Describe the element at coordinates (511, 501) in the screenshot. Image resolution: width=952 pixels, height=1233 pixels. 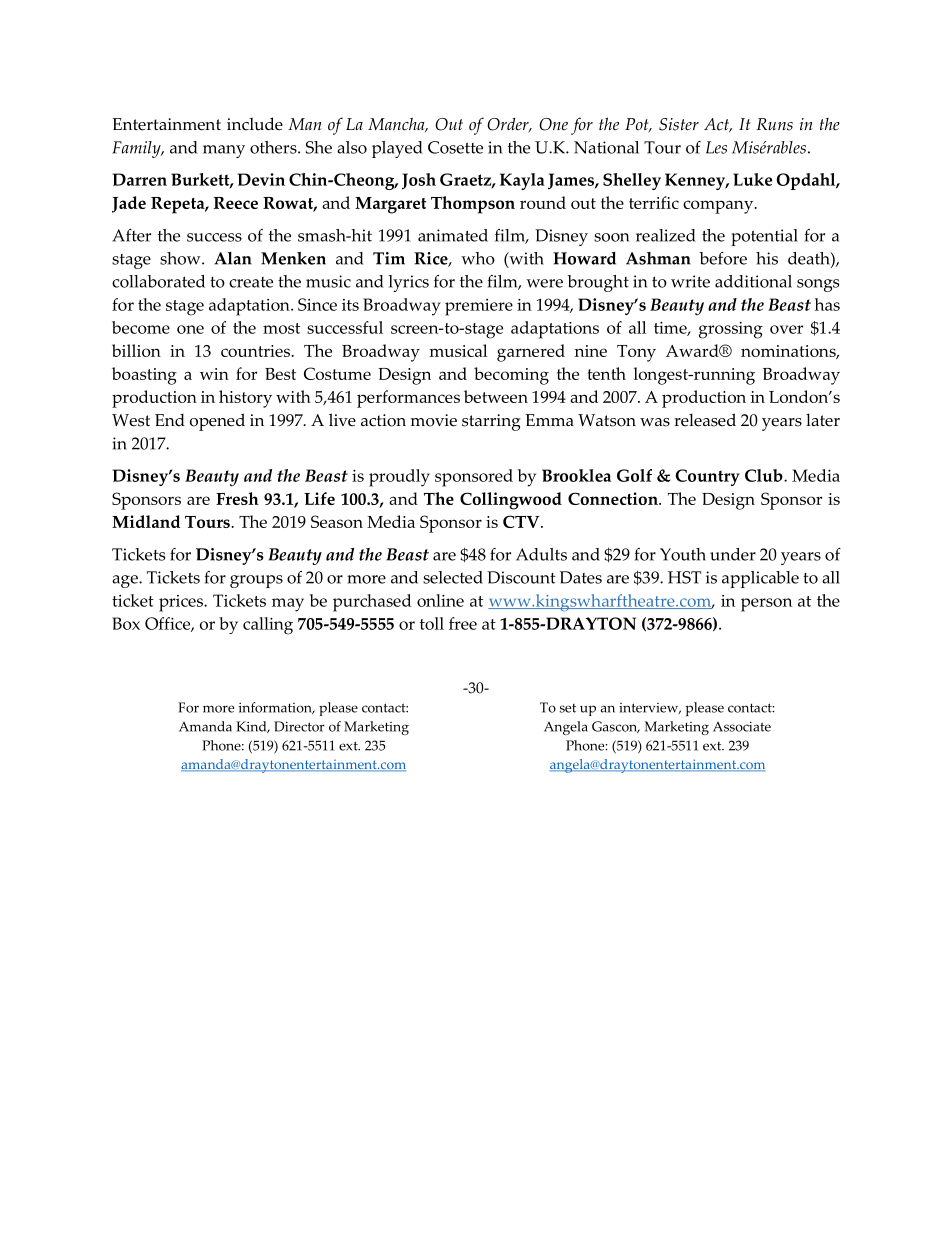
I see `Collingwood` at that location.
